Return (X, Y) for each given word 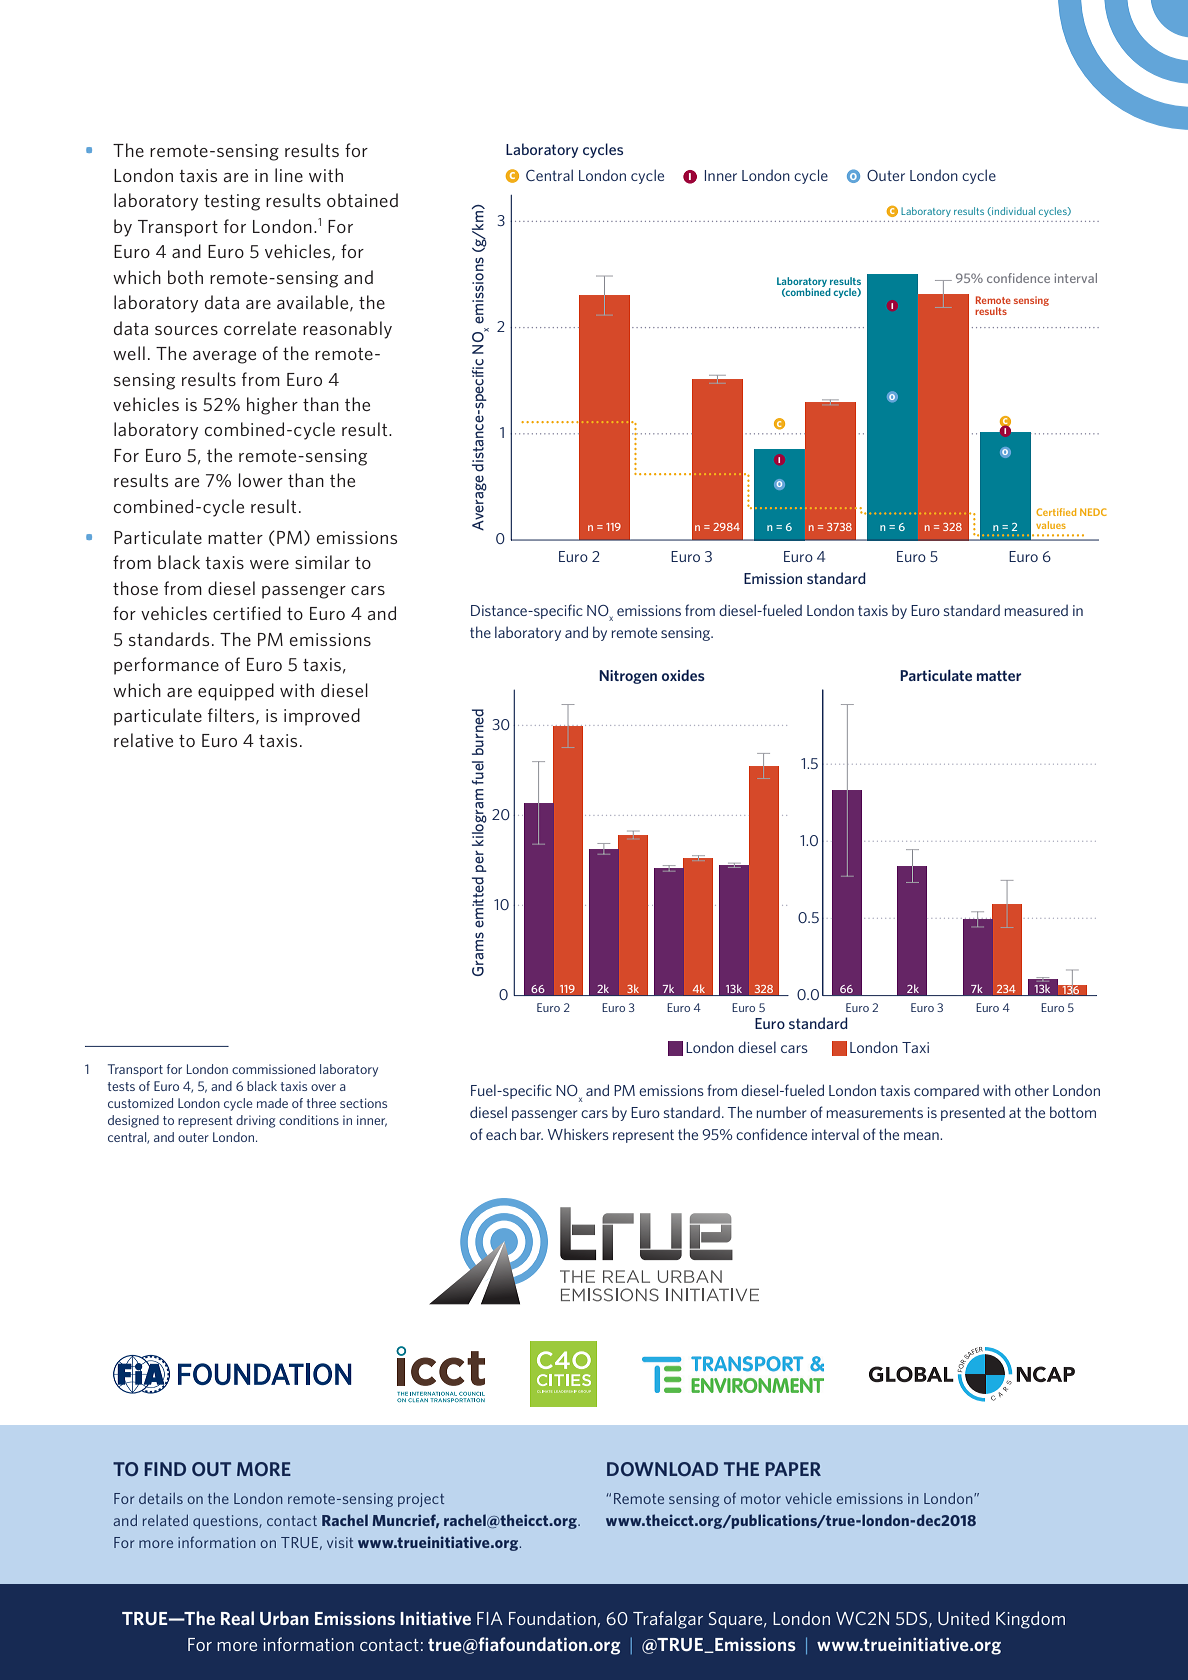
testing (232, 202)
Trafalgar (668, 1620)
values (1051, 525)
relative (143, 740)
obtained (362, 200)
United (963, 1618)
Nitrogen (628, 677)
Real (237, 1618)
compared (946, 1091)
